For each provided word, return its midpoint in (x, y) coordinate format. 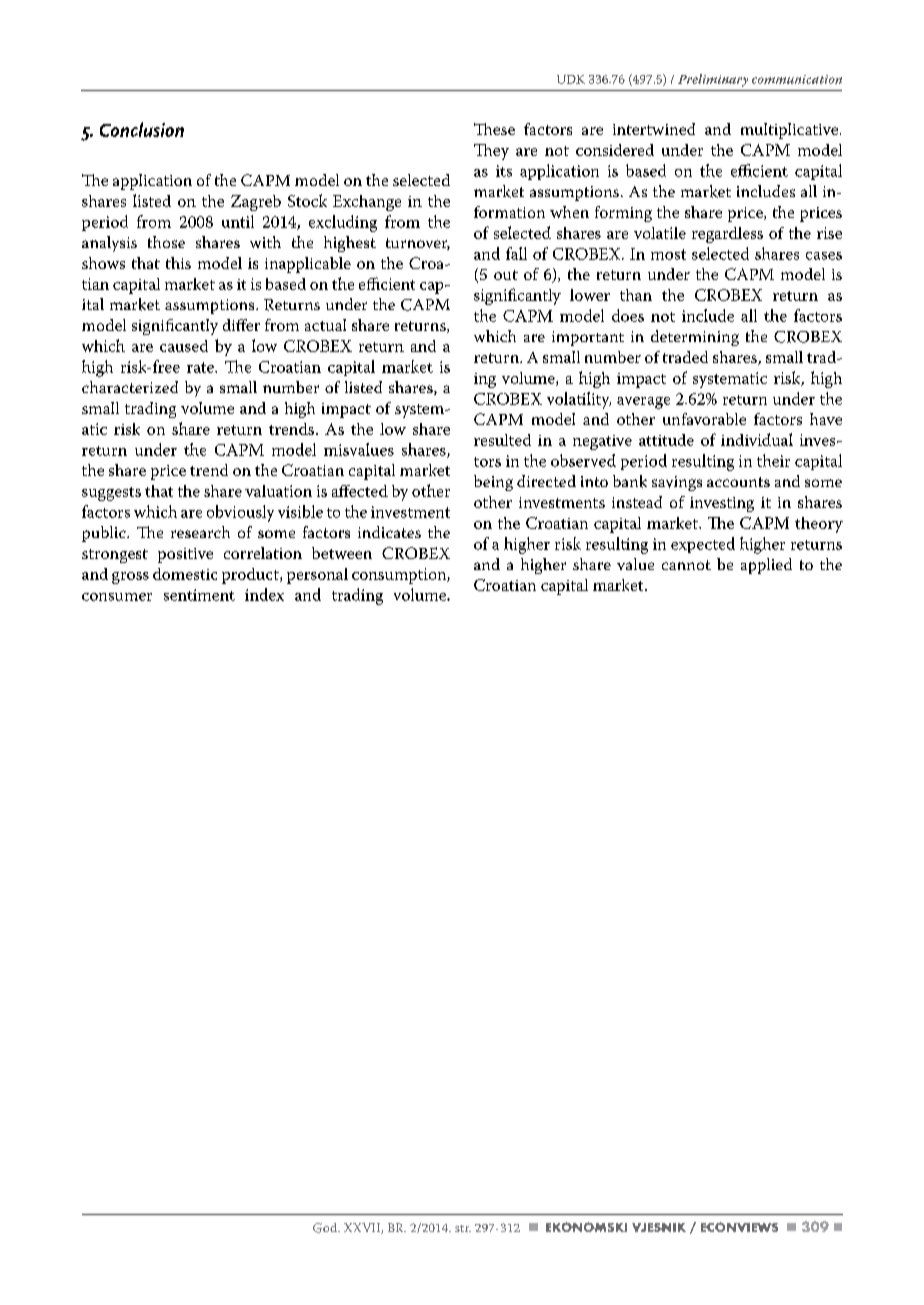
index (264, 594)
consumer (117, 597)
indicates (389, 532)
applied (766, 566)
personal (317, 576)
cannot (686, 565)
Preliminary (713, 80)
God (326, 1228)
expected (703, 545)
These (494, 129)
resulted (502, 440)
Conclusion (142, 129)
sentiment (199, 595)
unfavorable (704, 419)
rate (201, 367)
